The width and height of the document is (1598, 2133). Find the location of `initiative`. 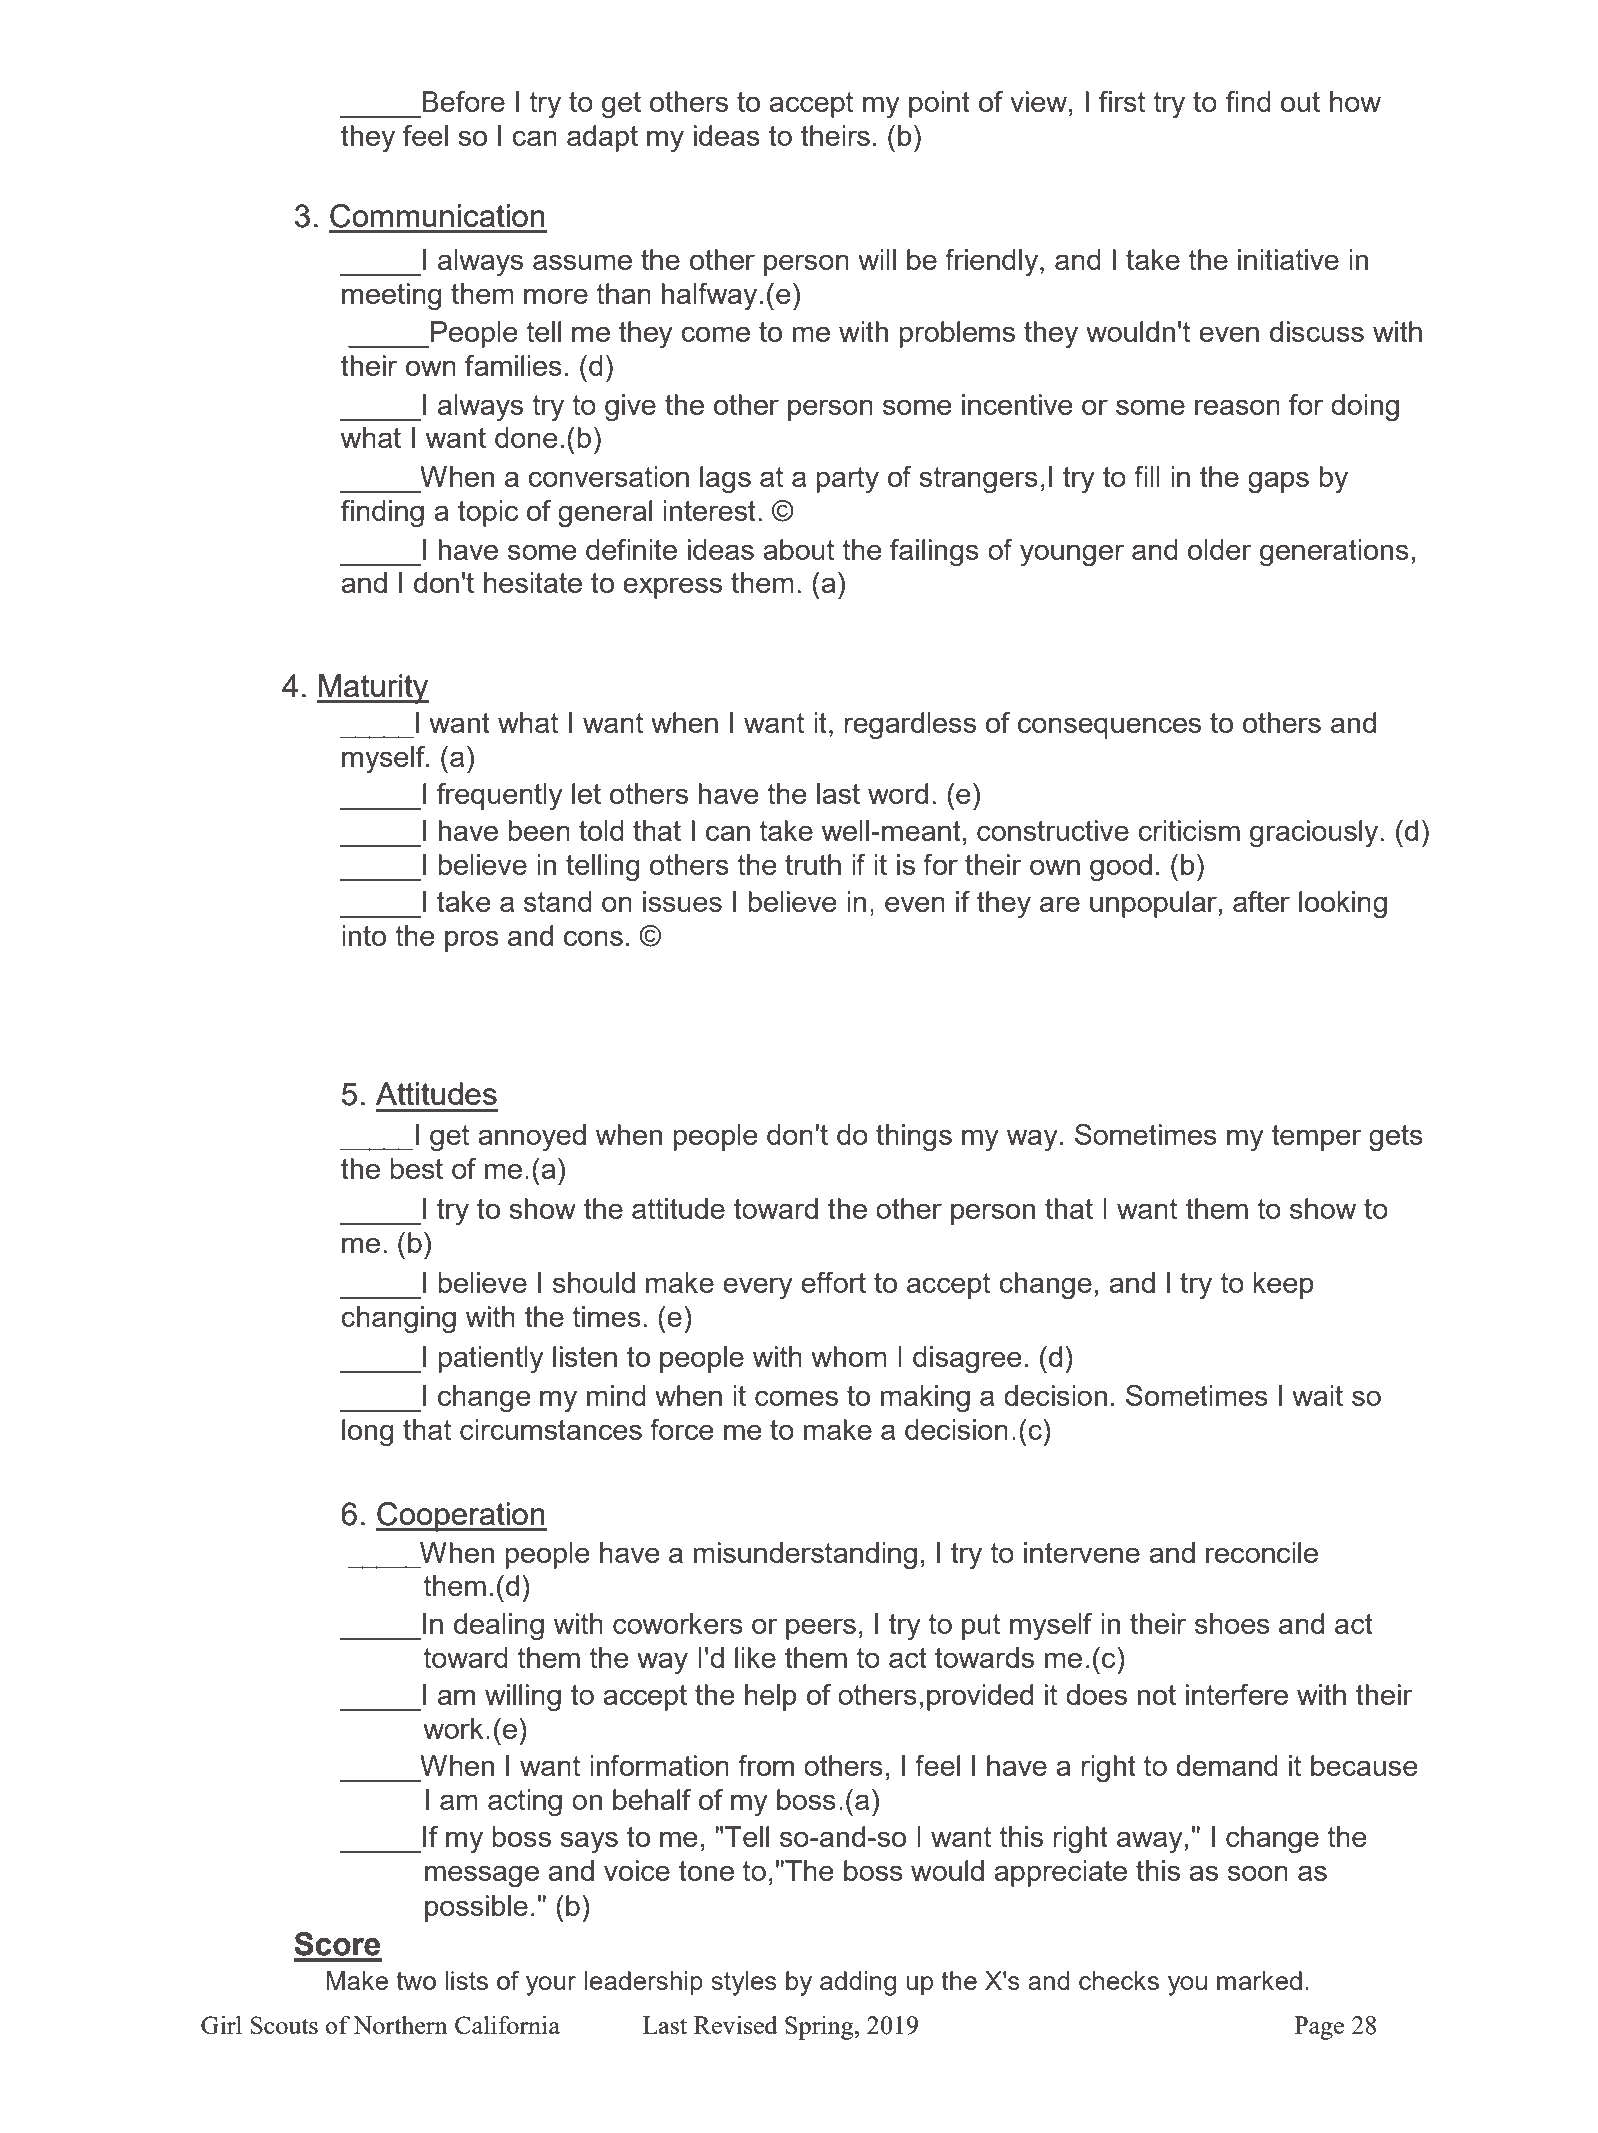

initiative is located at coordinates (1288, 259).
